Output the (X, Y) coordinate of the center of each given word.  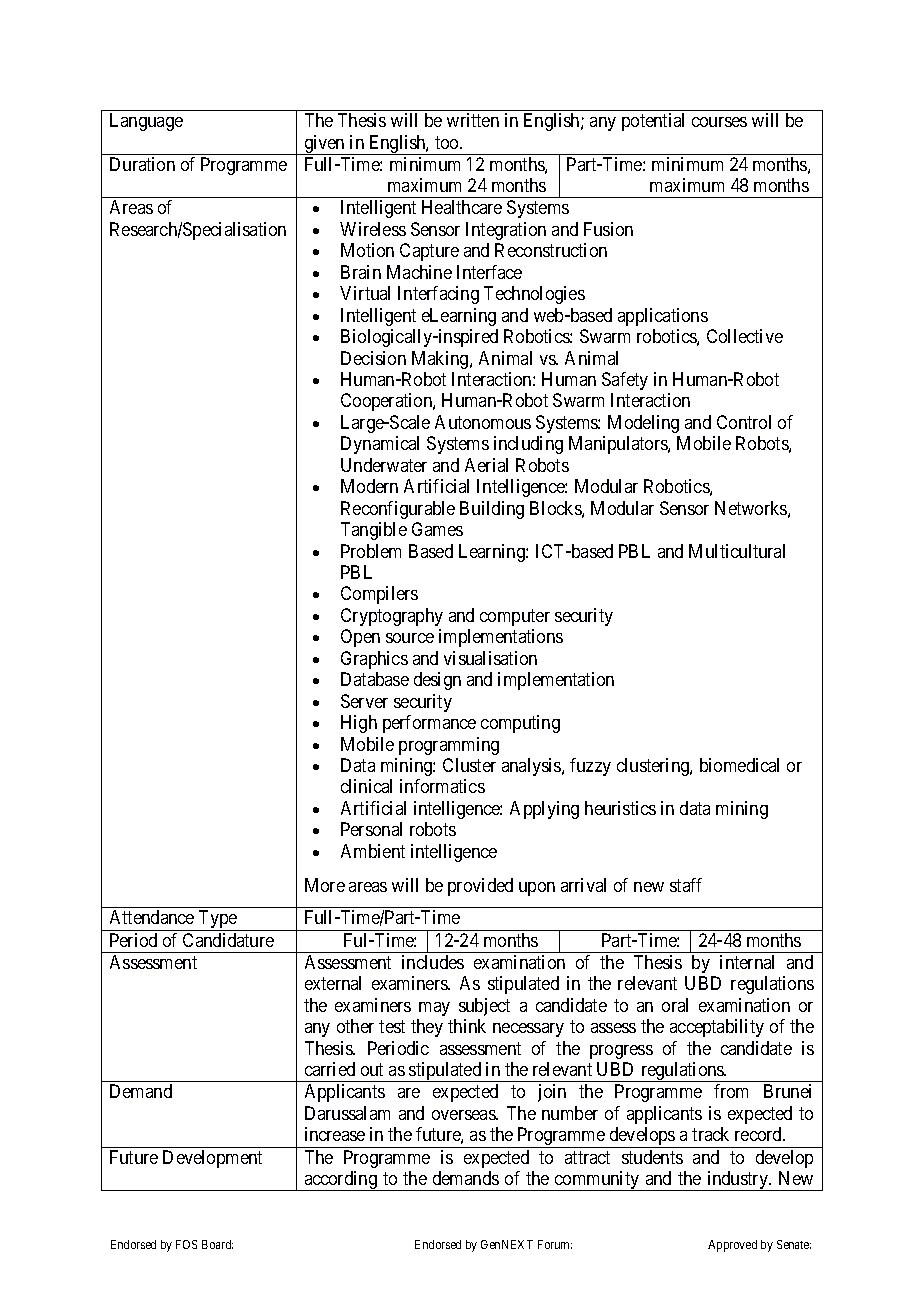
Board (217, 1244)
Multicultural (737, 551)
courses (719, 122)
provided (480, 887)
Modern (369, 486)
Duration (142, 164)
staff (686, 885)
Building (492, 510)
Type (217, 920)
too (448, 142)
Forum (555, 1244)
